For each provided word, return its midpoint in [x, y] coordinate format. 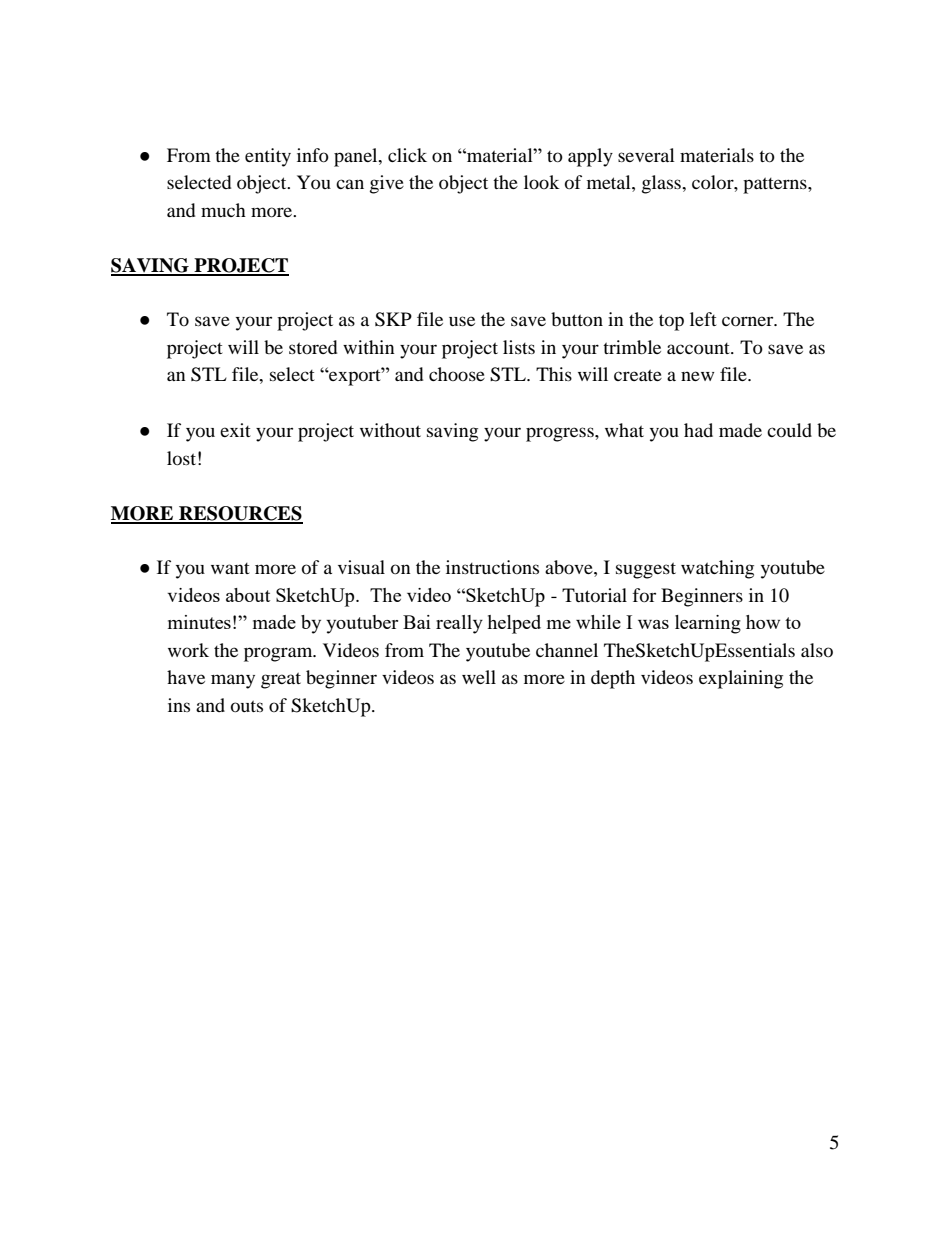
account [699, 348]
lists [519, 347]
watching [717, 569]
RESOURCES [240, 514]
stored [313, 347]
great [281, 680]
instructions [492, 567]
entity [268, 157]
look [542, 182]
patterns [776, 185]
